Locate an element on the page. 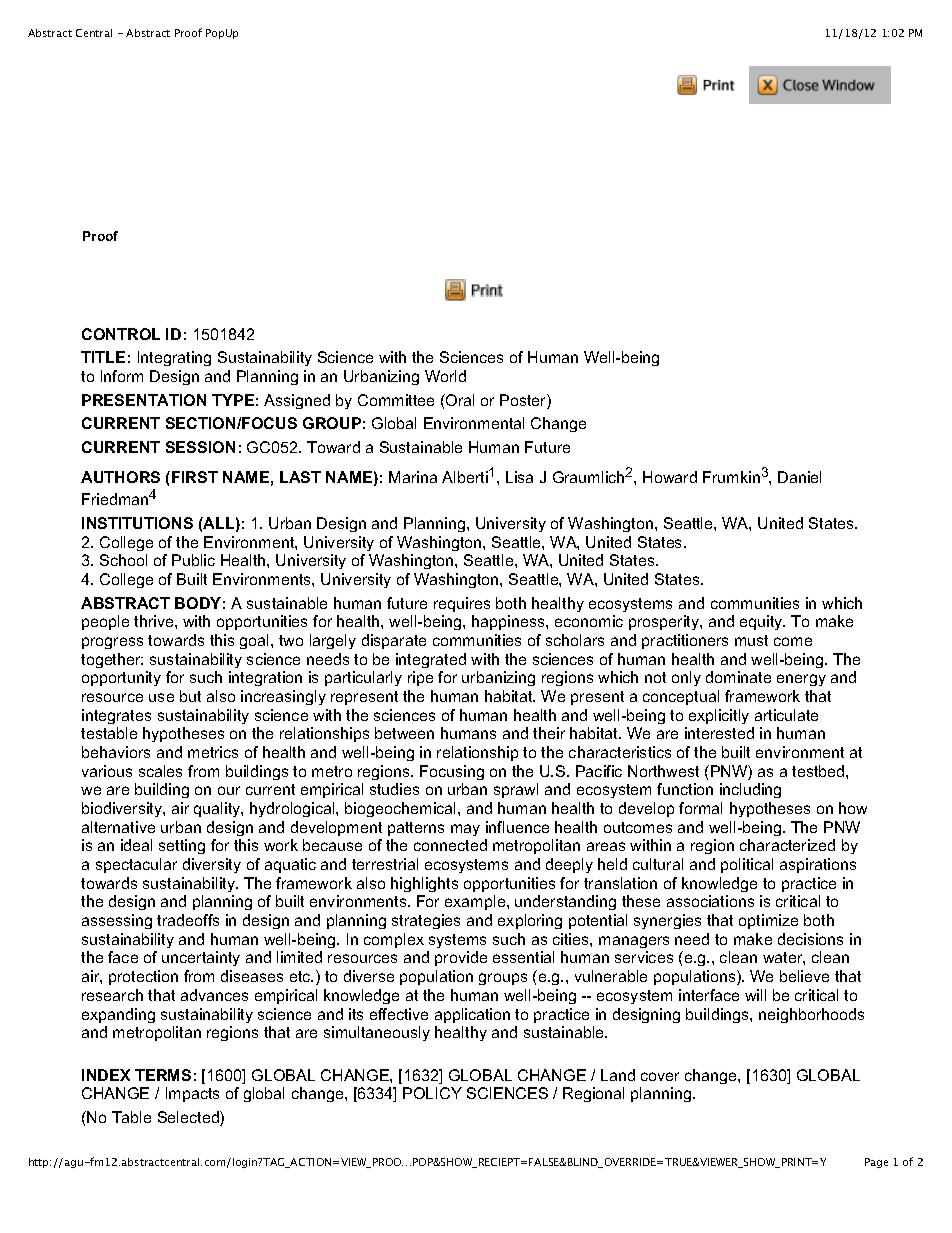  World is located at coordinates (445, 376).
